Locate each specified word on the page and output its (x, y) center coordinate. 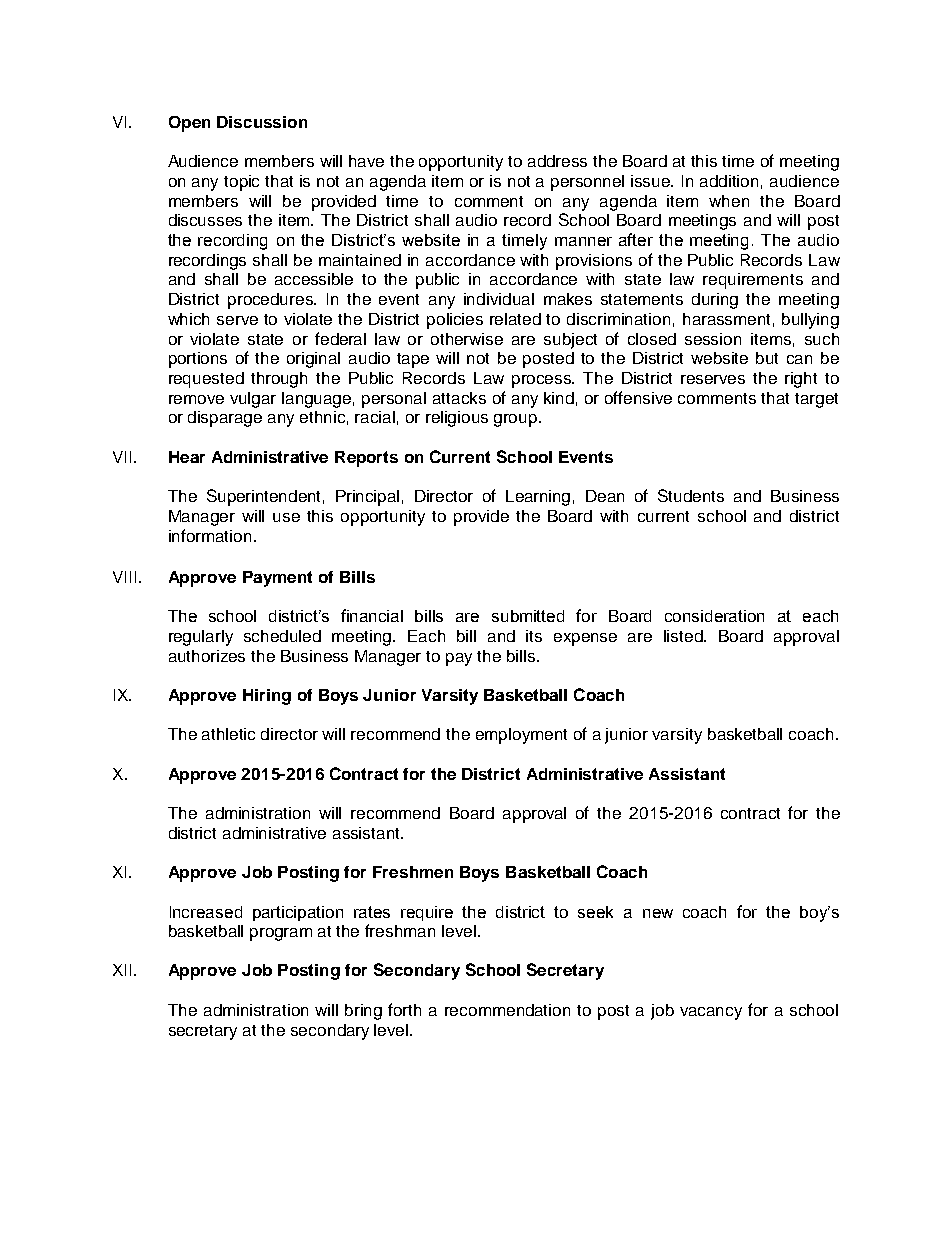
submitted (528, 616)
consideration (714, 616)
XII (122, 970)
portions (198, 360)
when (729, 201)
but (767, 358)
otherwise (467, 339)
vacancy (711, 1013)
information (210, 535)
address (557, 161)
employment (521, 736)
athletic (228, 734)
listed (684, 636)
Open (189, 124)
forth (404, 1009)
